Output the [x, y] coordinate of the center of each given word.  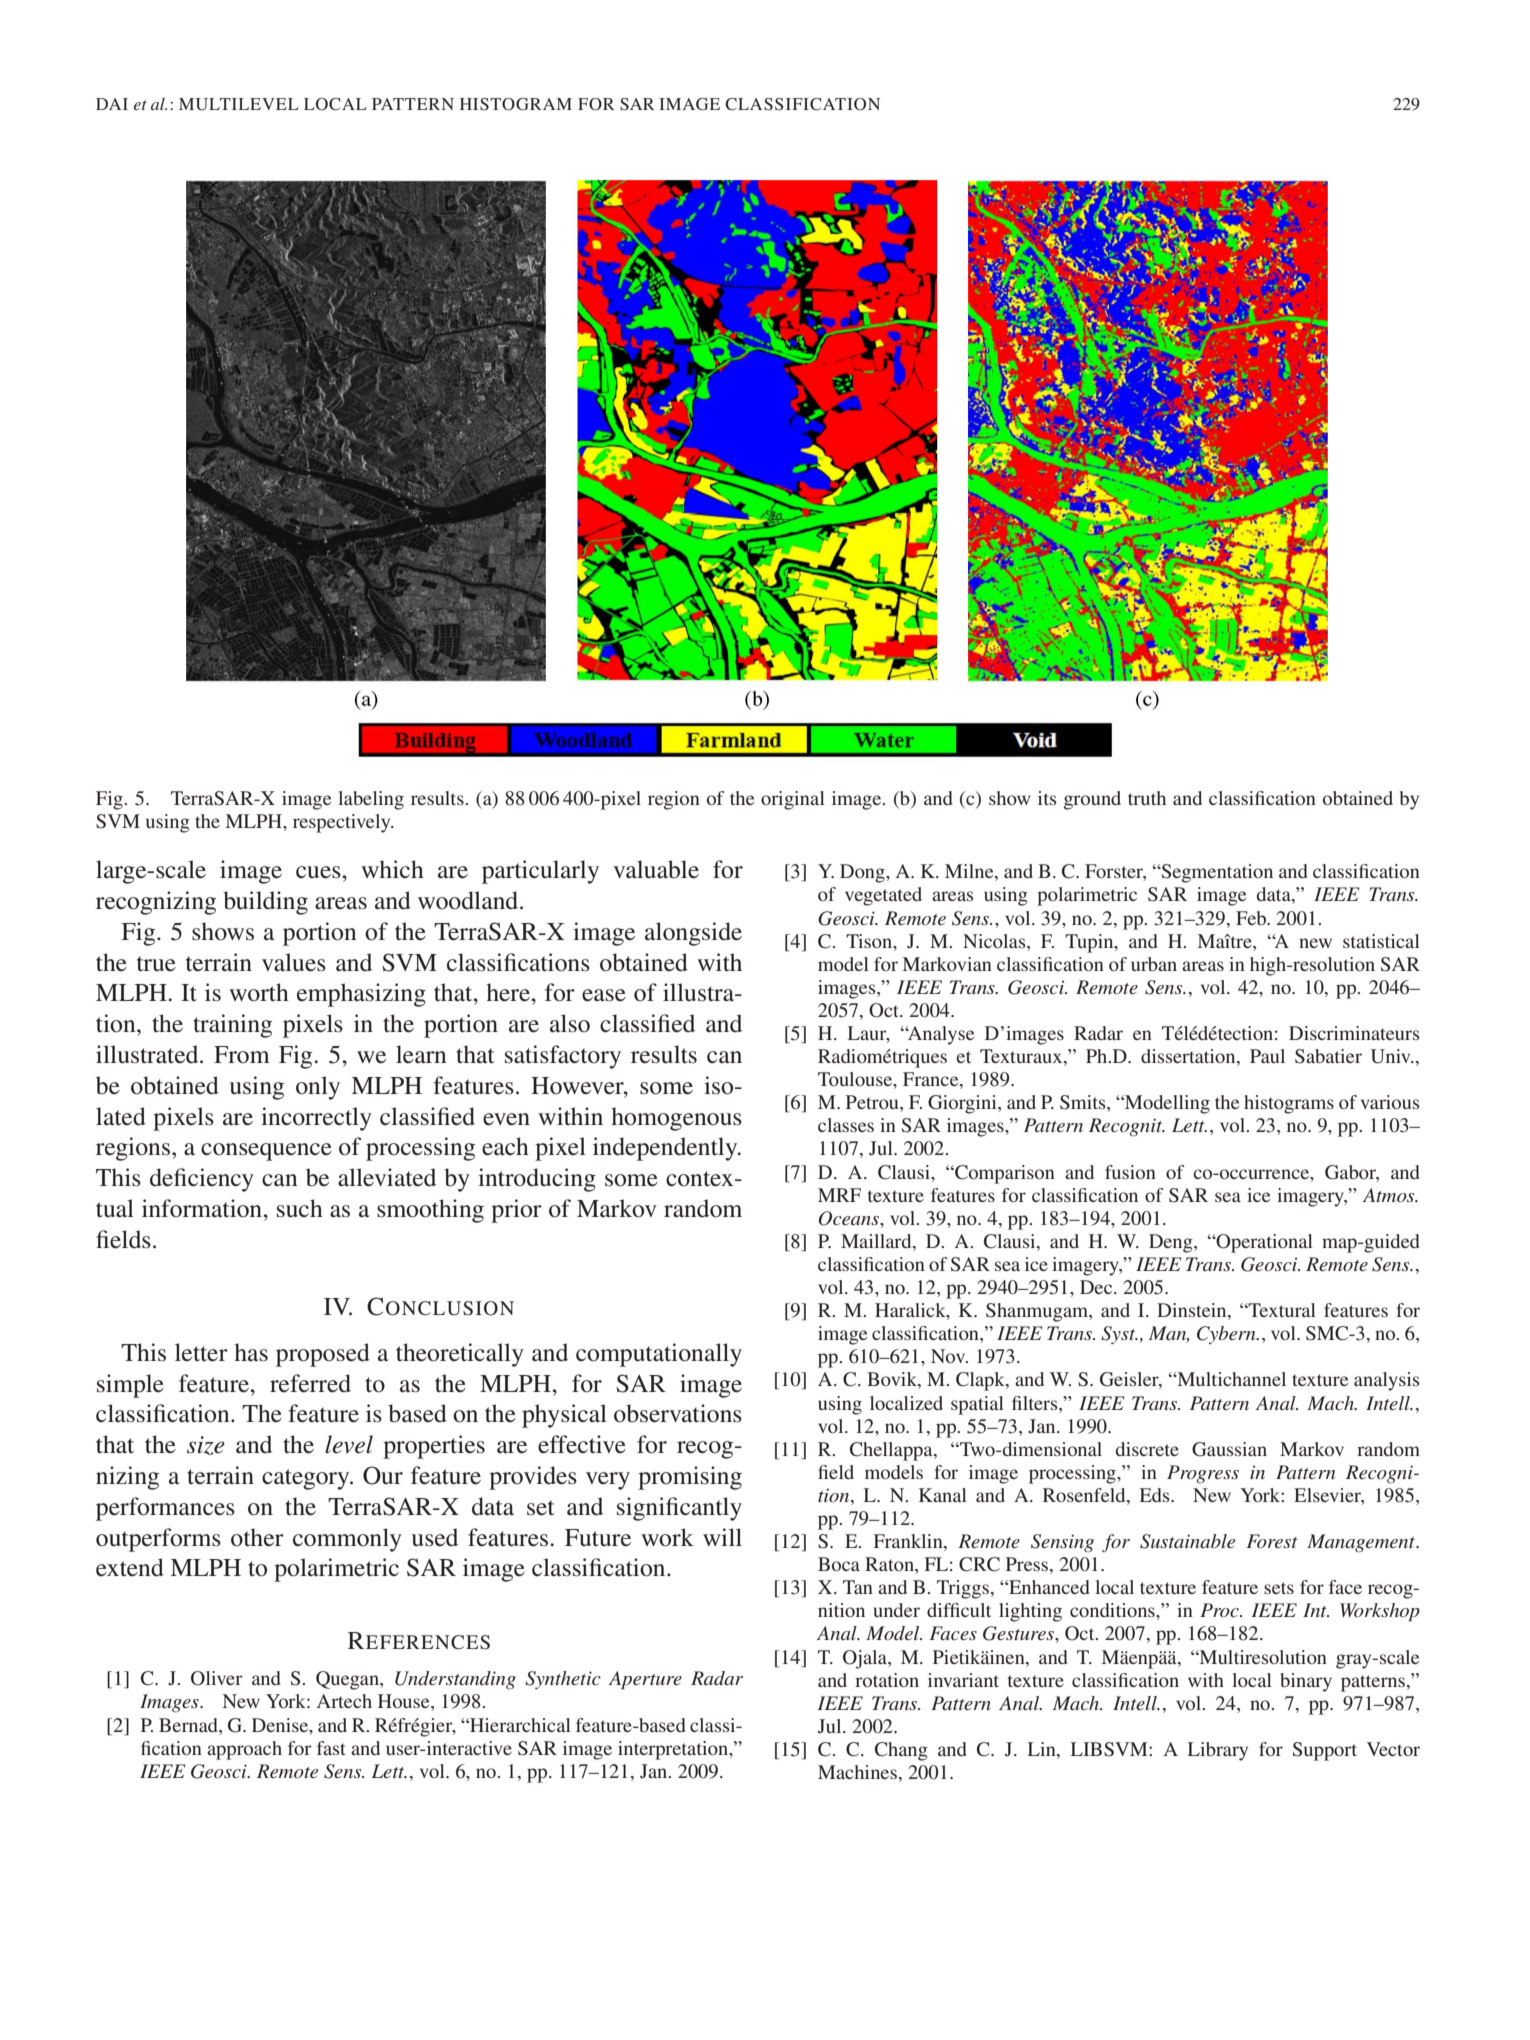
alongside [693, 934]
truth [1147, 798]
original [793, 800]
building [265, 903]
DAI [112, 104]
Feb [1252, 918]
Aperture [645, 1680]
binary [1306, 1682]
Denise [281, 1725]
